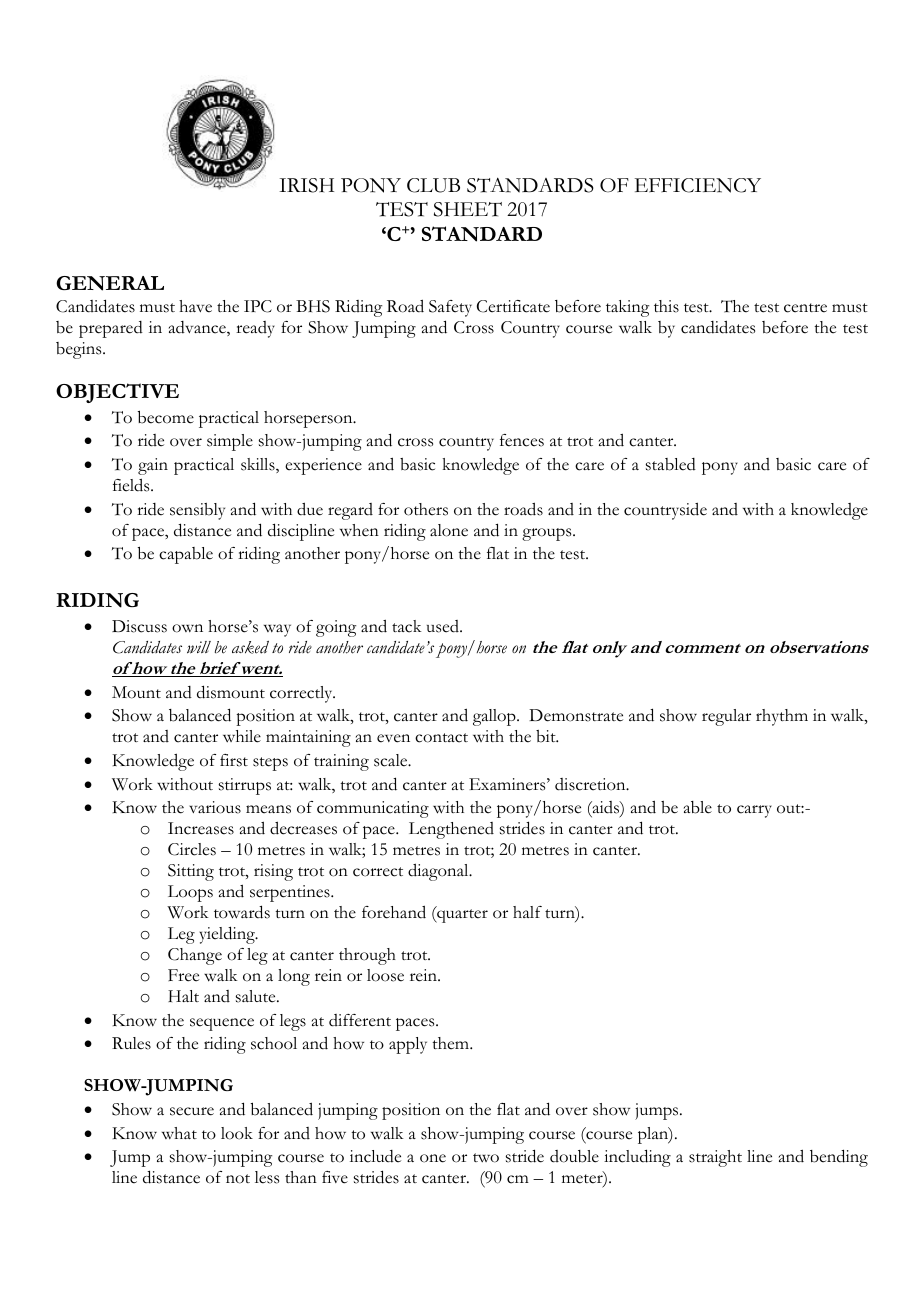 This document has width=924, height=1308. I want to click on sensibly, so click(197, 511).
